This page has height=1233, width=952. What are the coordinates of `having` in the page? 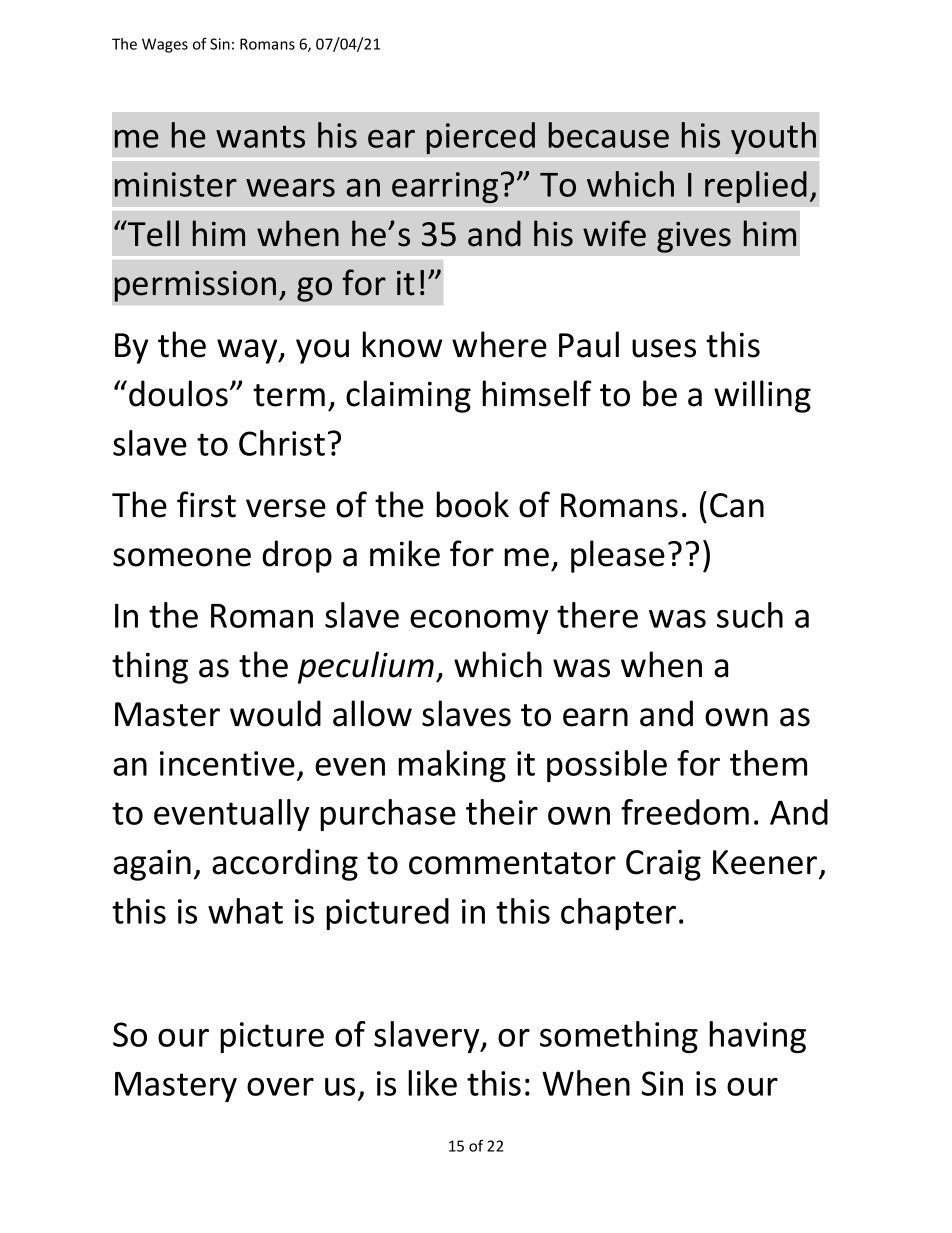 It's located at (757, 1037).
